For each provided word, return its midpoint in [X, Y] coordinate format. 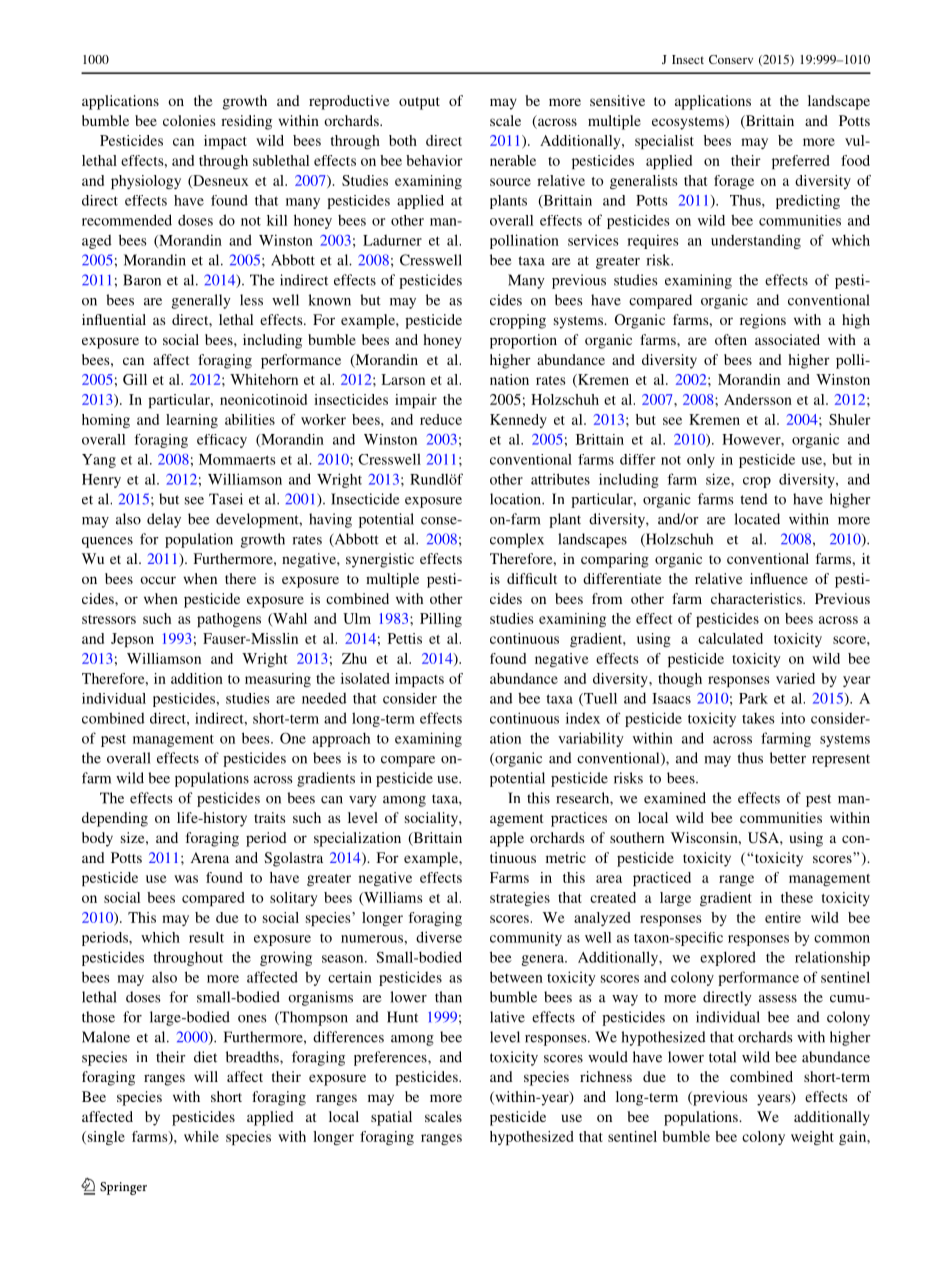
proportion [523, 341]
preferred [800, 162]
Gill [135, 379]
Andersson [758, 399]
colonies [189, 120]
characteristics [757, 598]
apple [507, 839]
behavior [434, 160]
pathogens [229, 620]
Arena [210, 857]
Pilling [441, 620]
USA [764, 837]
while [201, 1136]
